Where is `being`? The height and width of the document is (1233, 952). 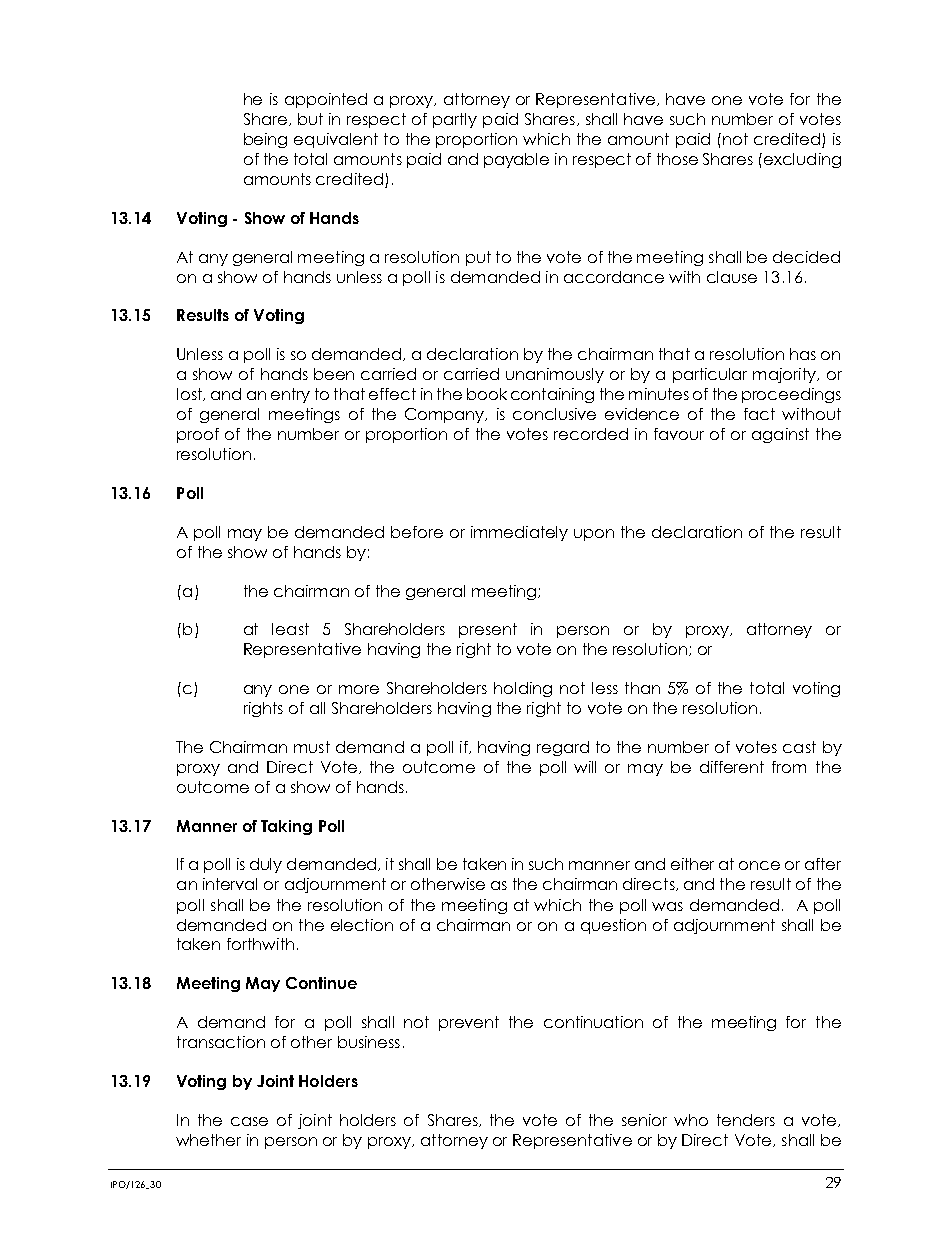
being is located at coordinates (265, 140).
